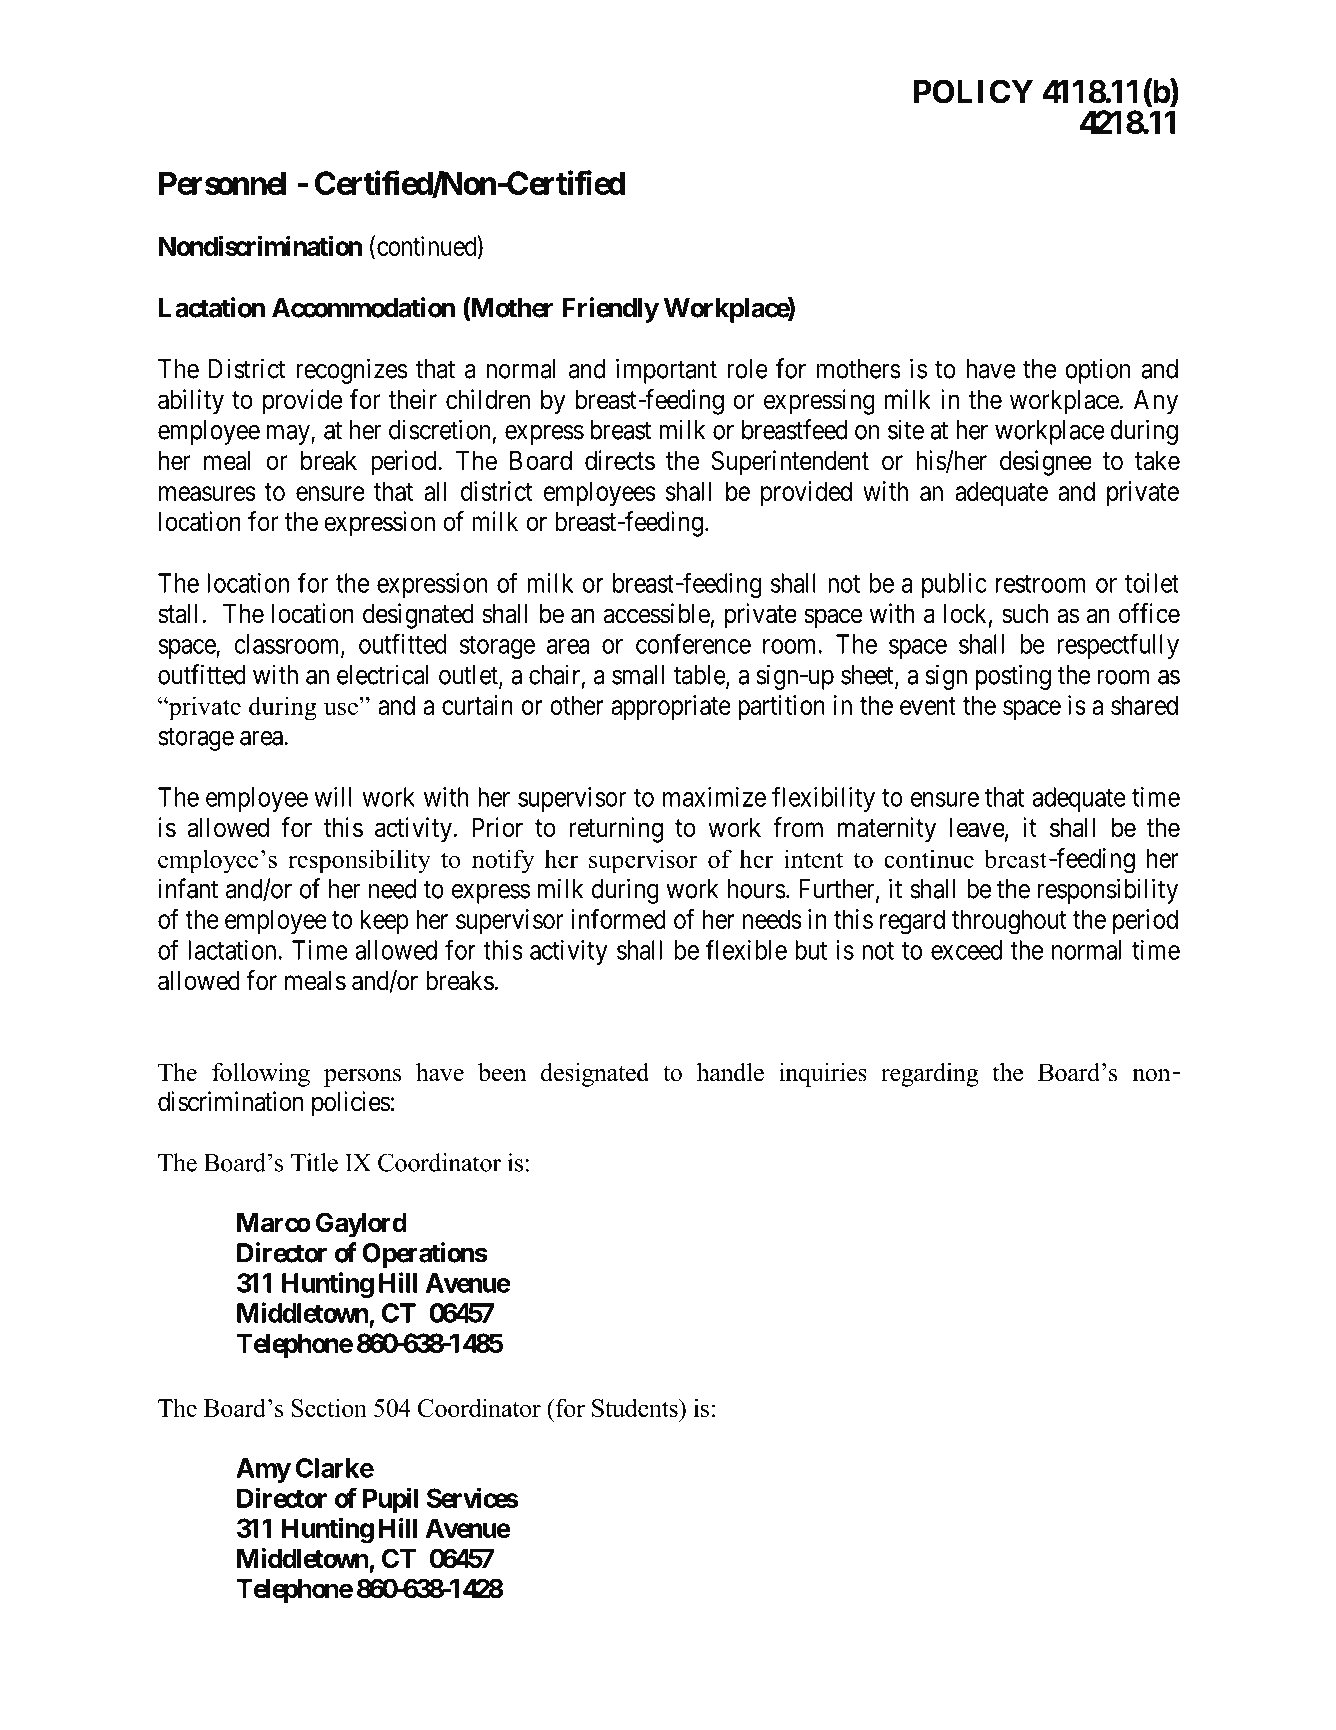  I want to click on maternity, so click(887, 830).
